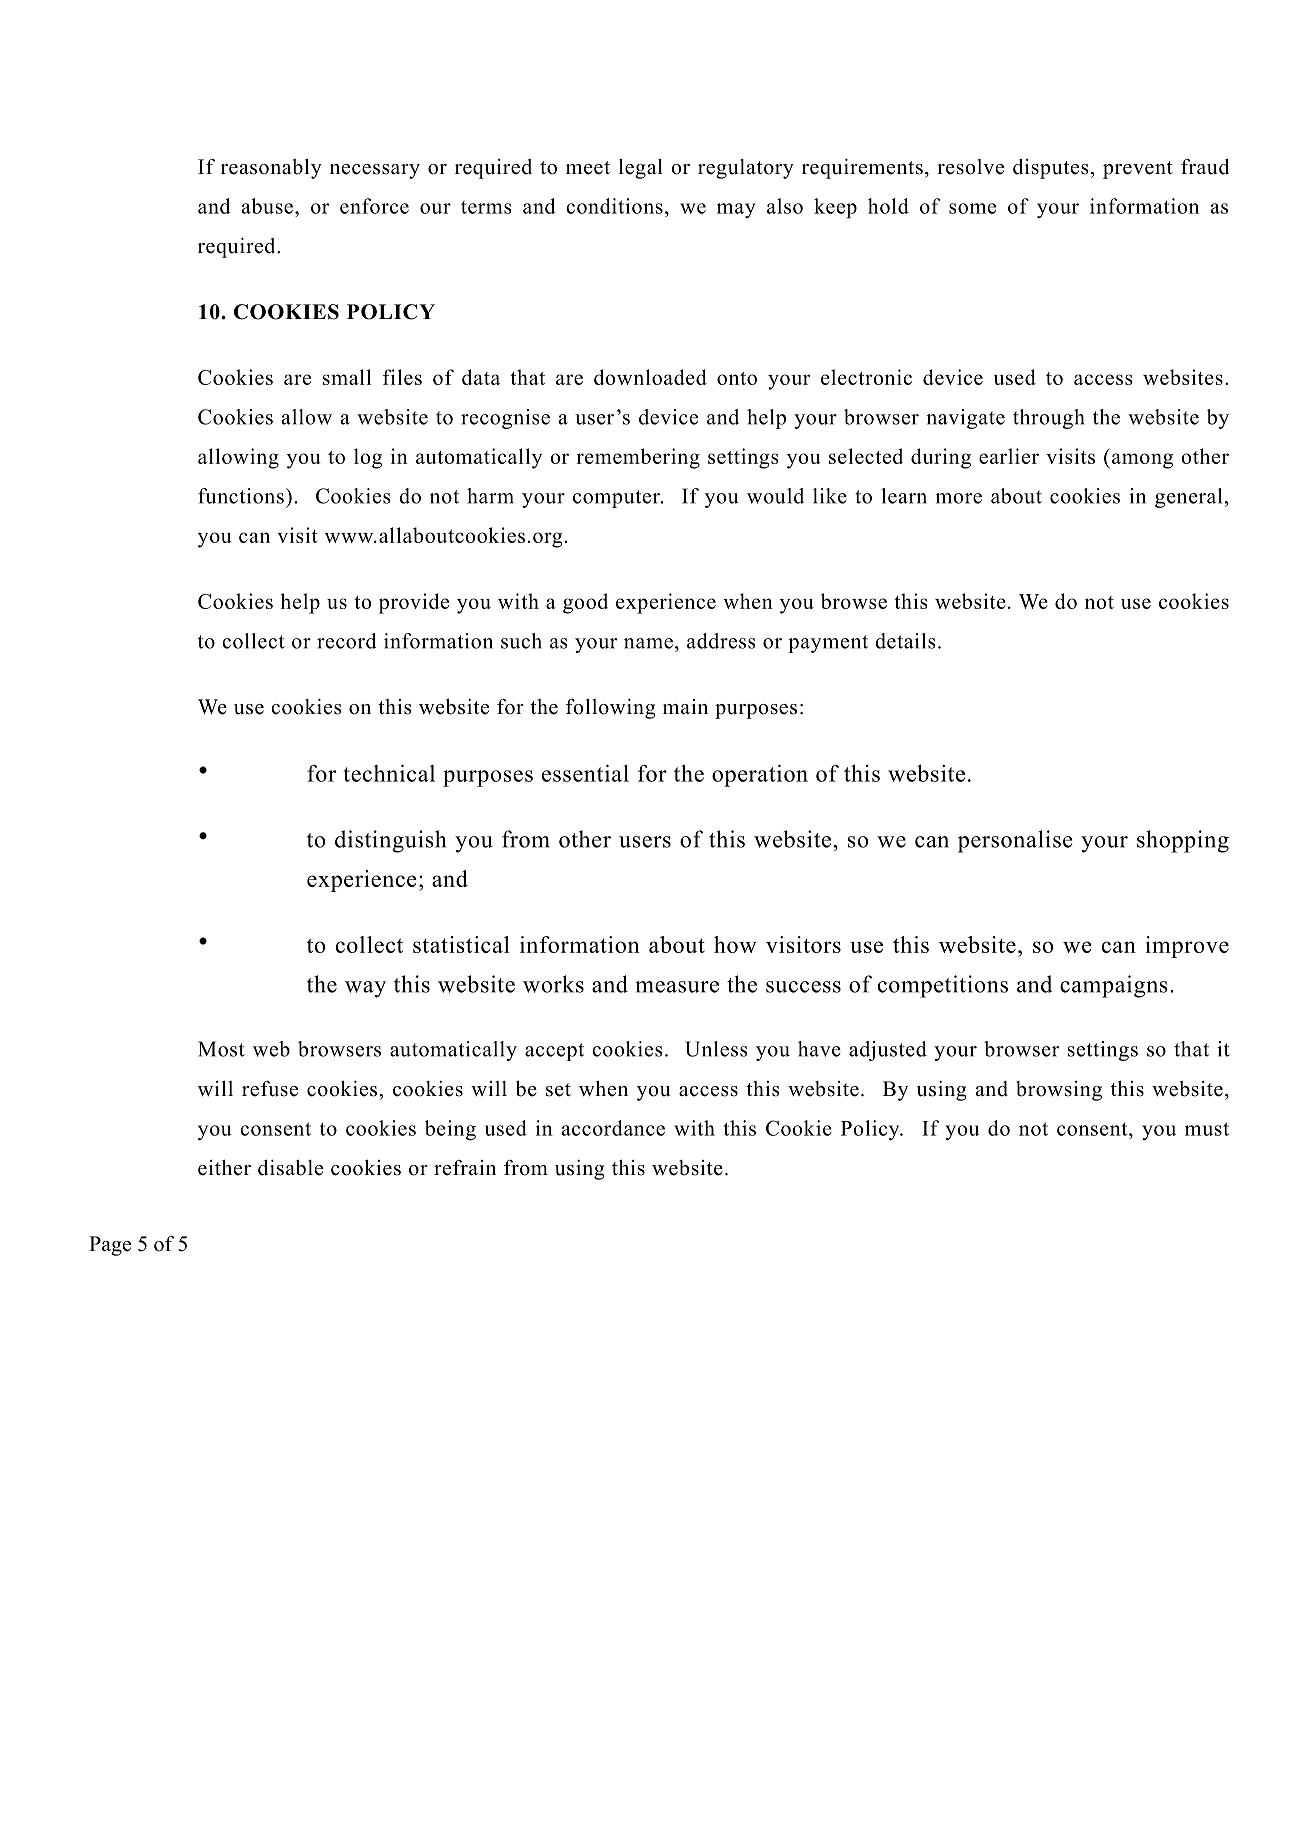 This document has width=1306, height=1848. What do you see at coordinates (1051, 169) in the document?
I see `disputes` at bounding box center [1051, 169].
